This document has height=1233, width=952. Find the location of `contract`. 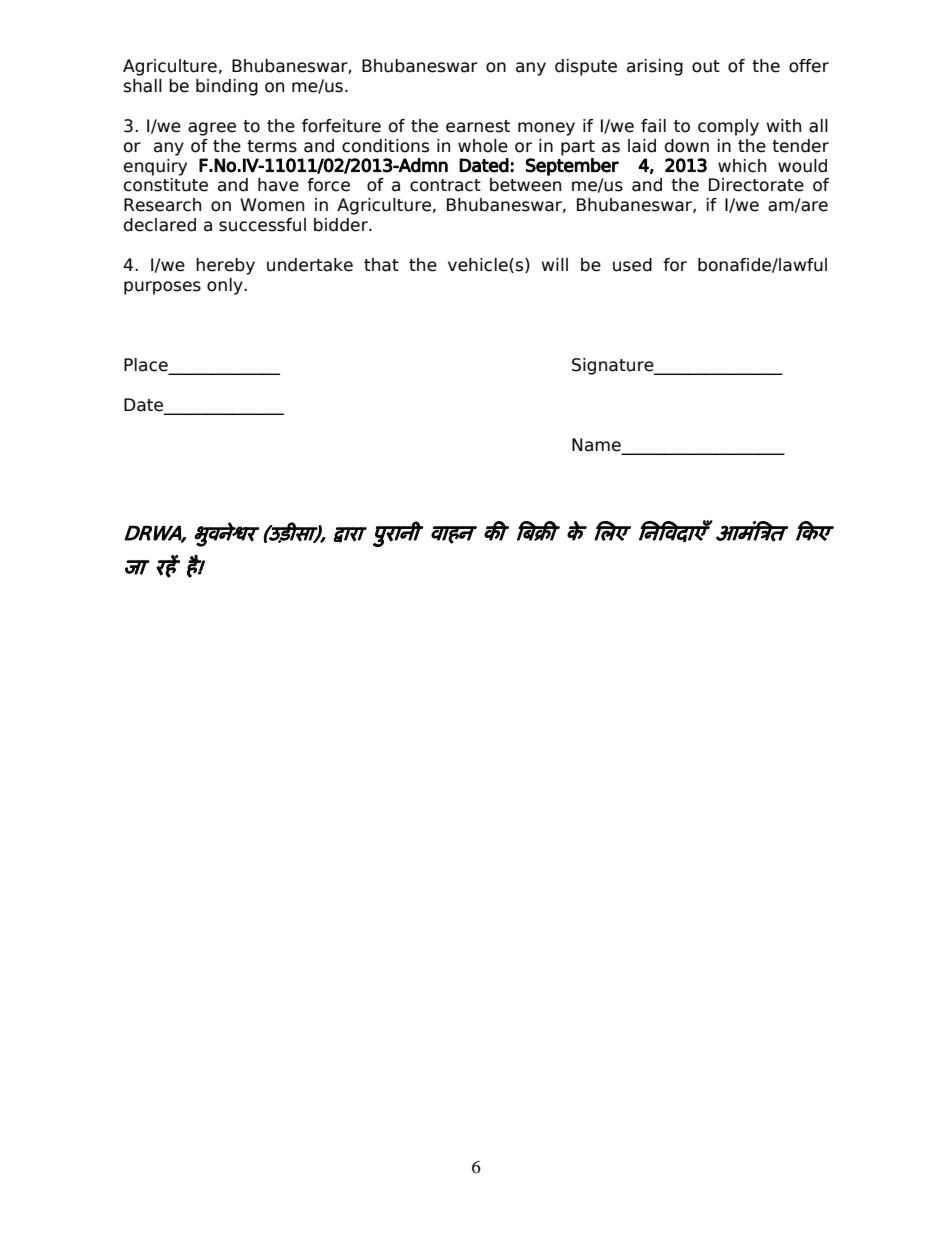

contract is located at coordinates (445, 185).
